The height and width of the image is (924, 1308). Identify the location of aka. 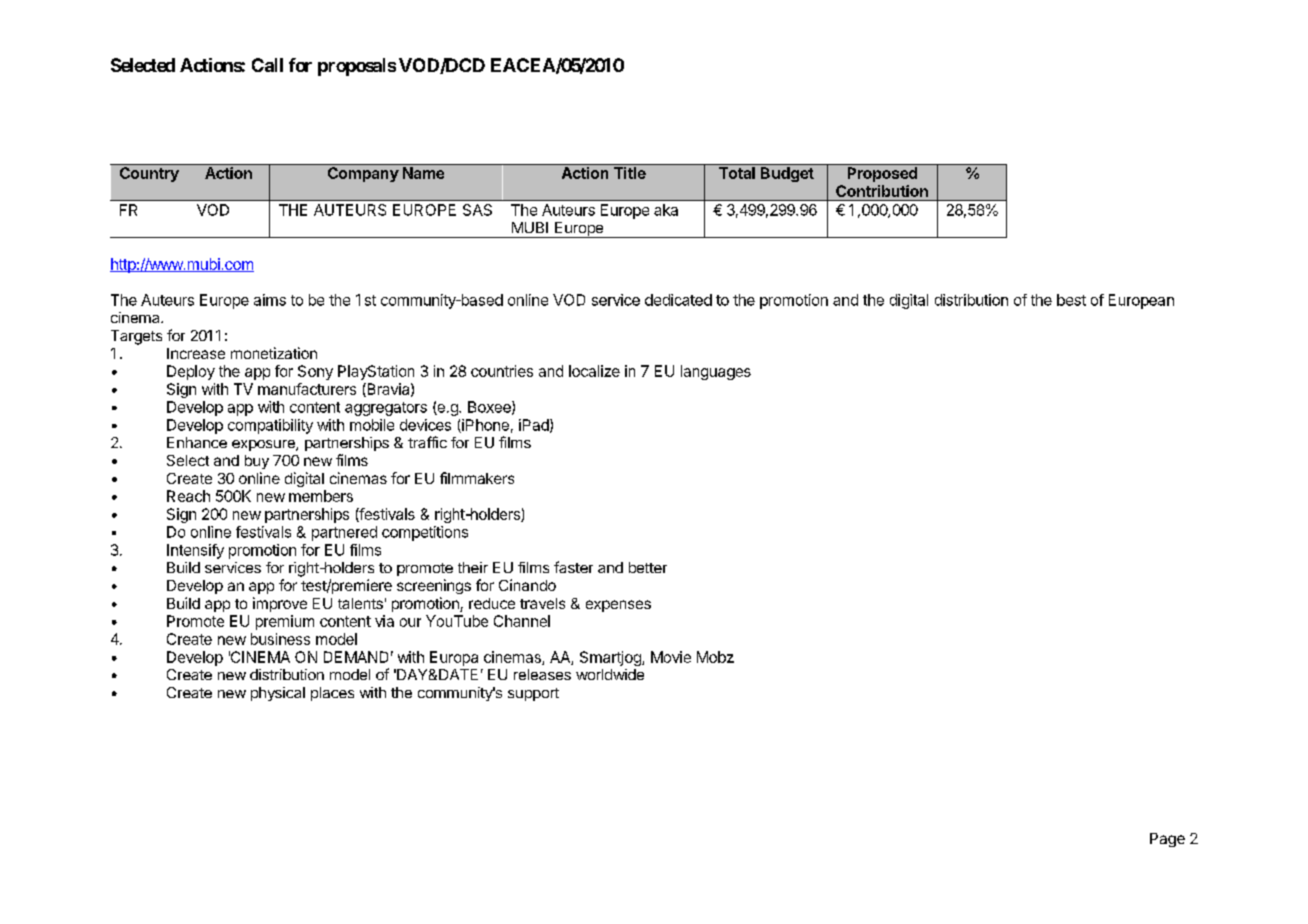
(666, 210).
